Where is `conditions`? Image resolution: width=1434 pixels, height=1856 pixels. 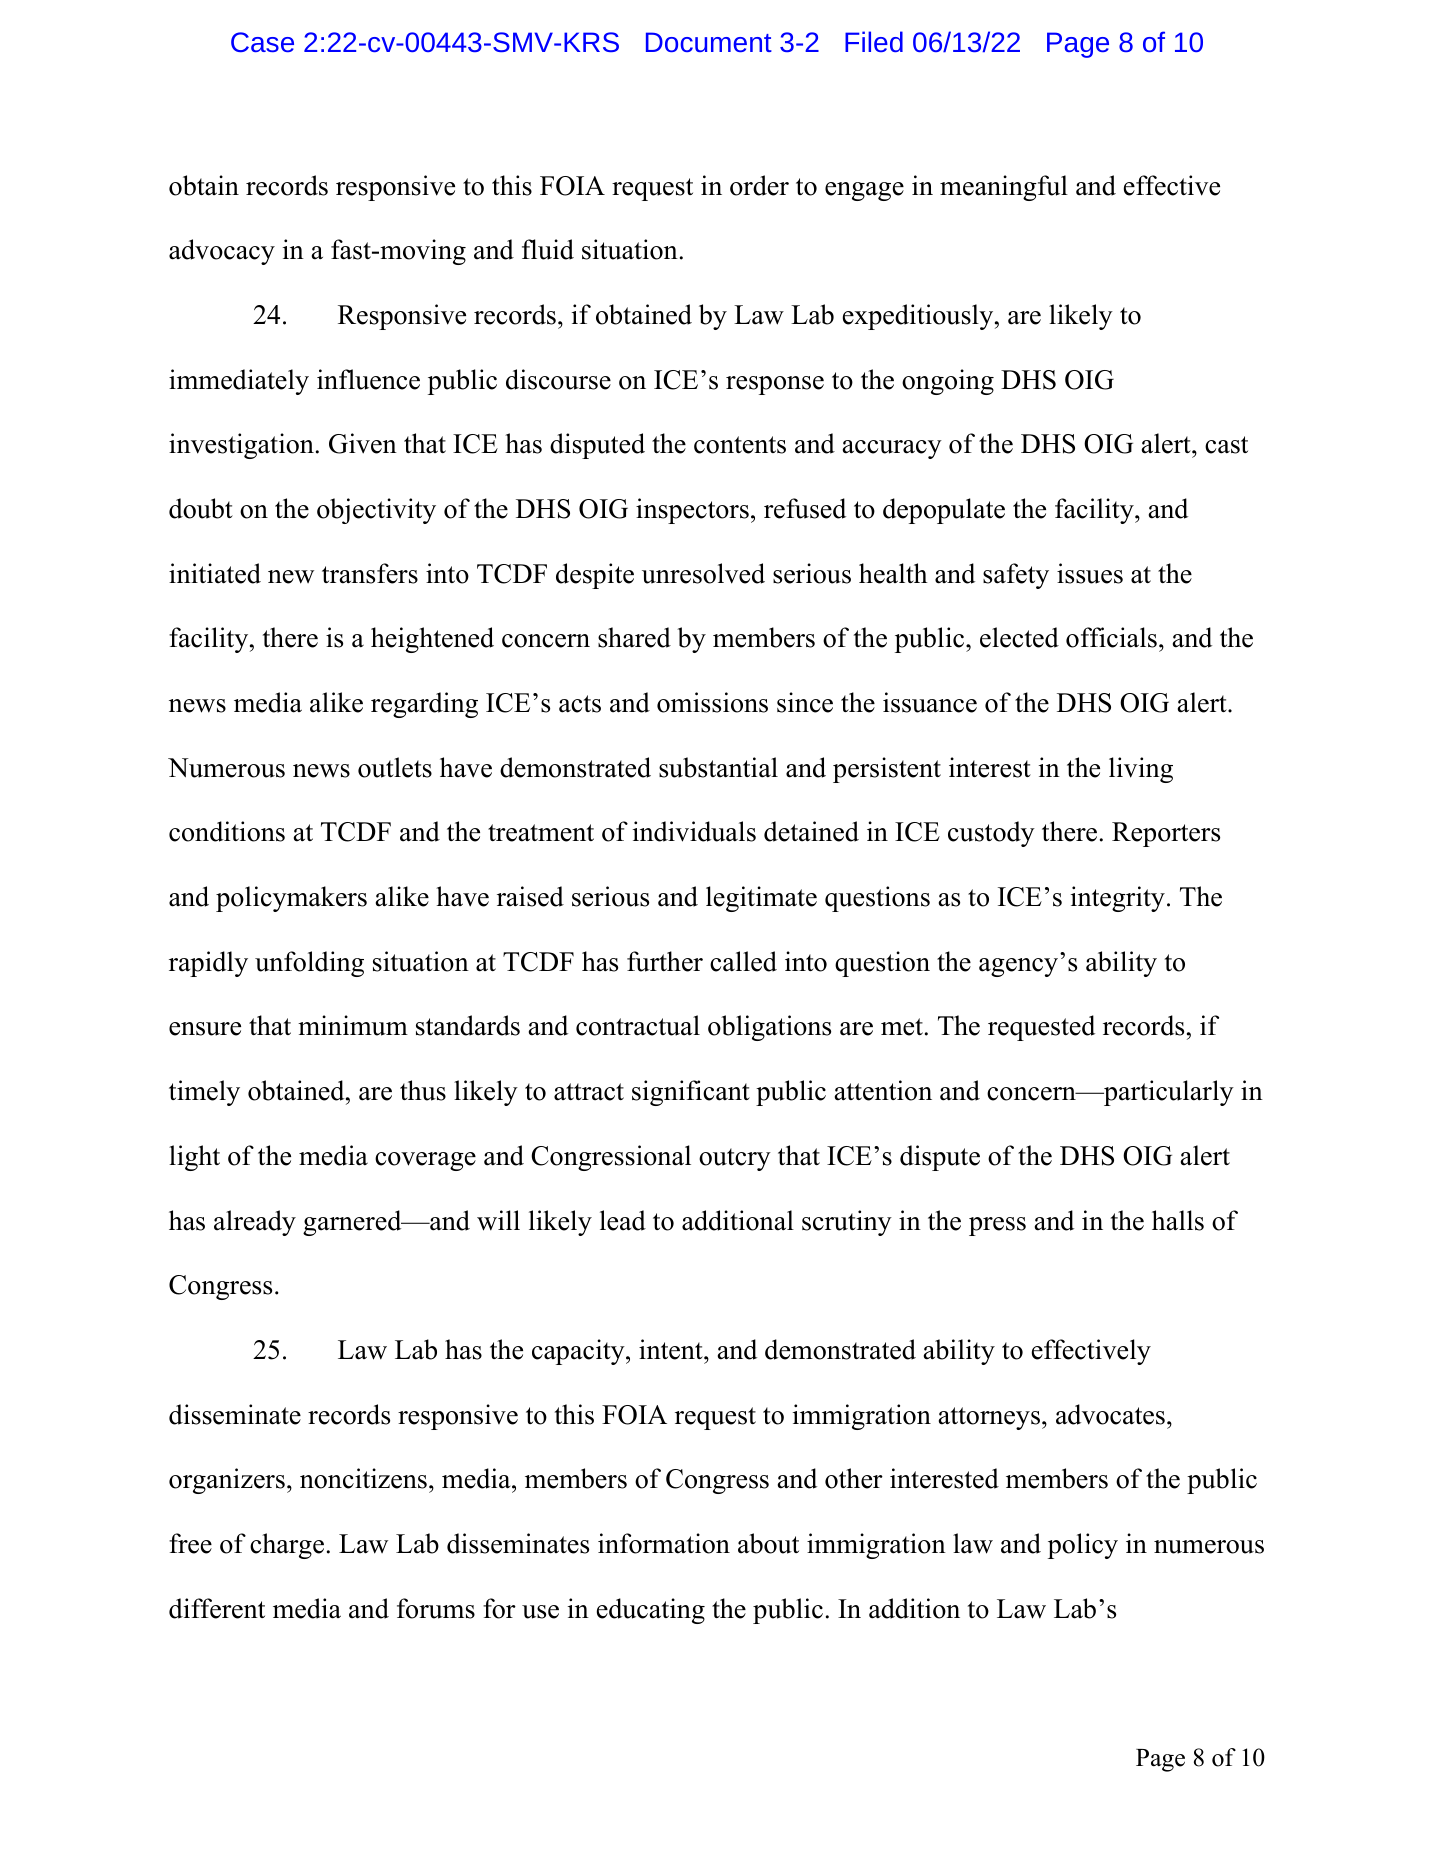 conditions is located at coordinates (227, 831).
